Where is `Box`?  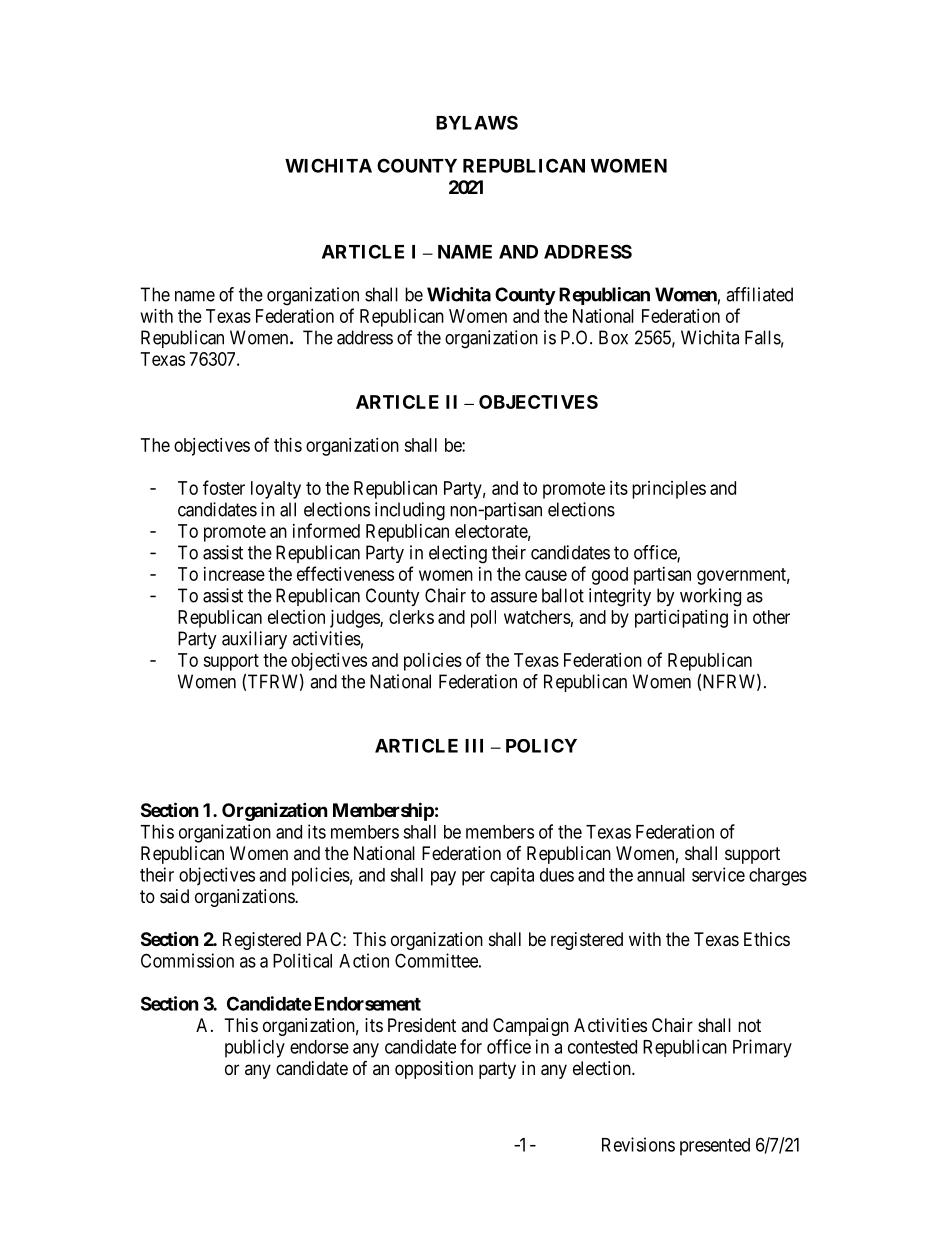 Box is located at coordinates (613, 337).
